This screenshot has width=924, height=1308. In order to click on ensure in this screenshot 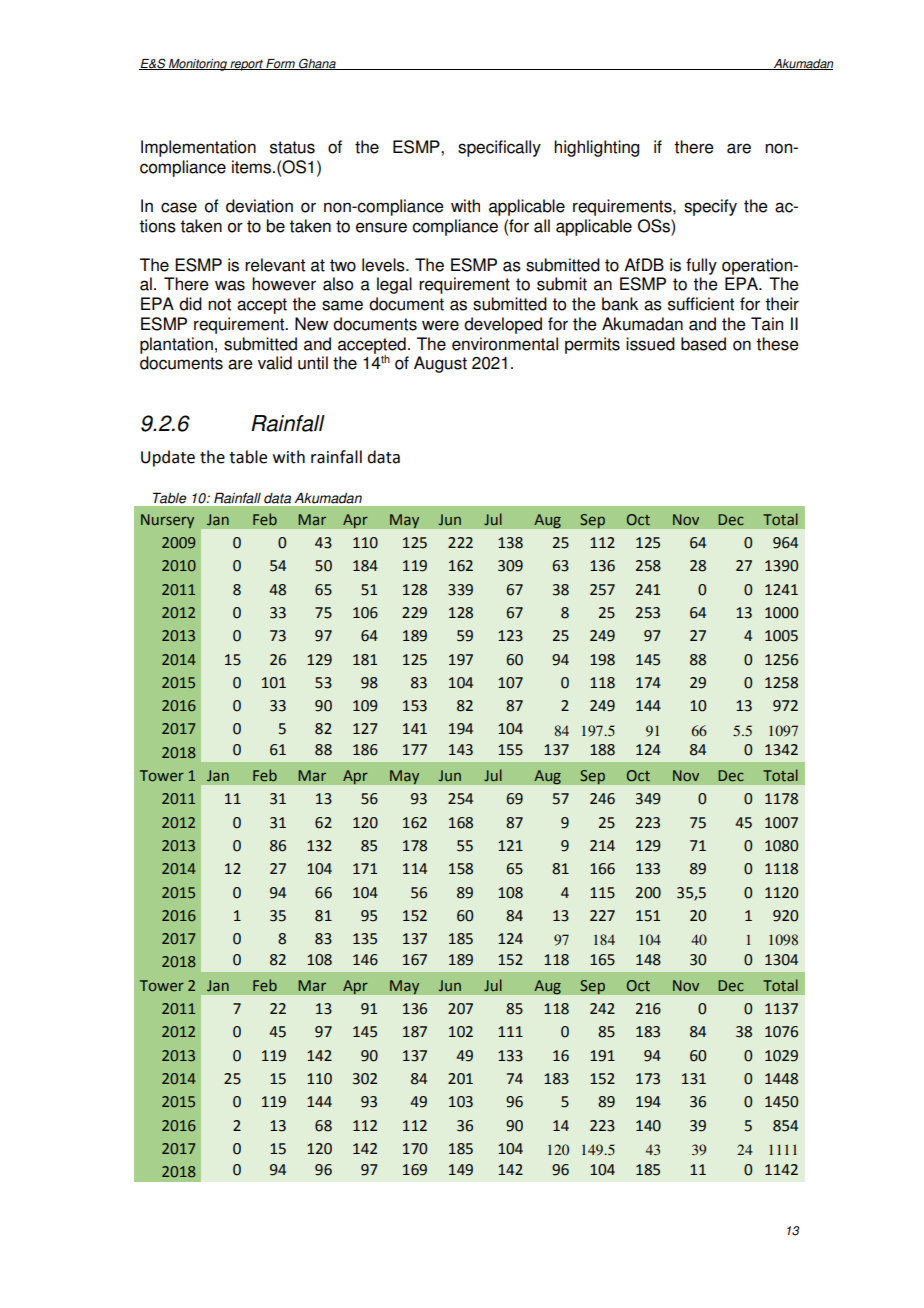, I will do `click(381, 227)`.
